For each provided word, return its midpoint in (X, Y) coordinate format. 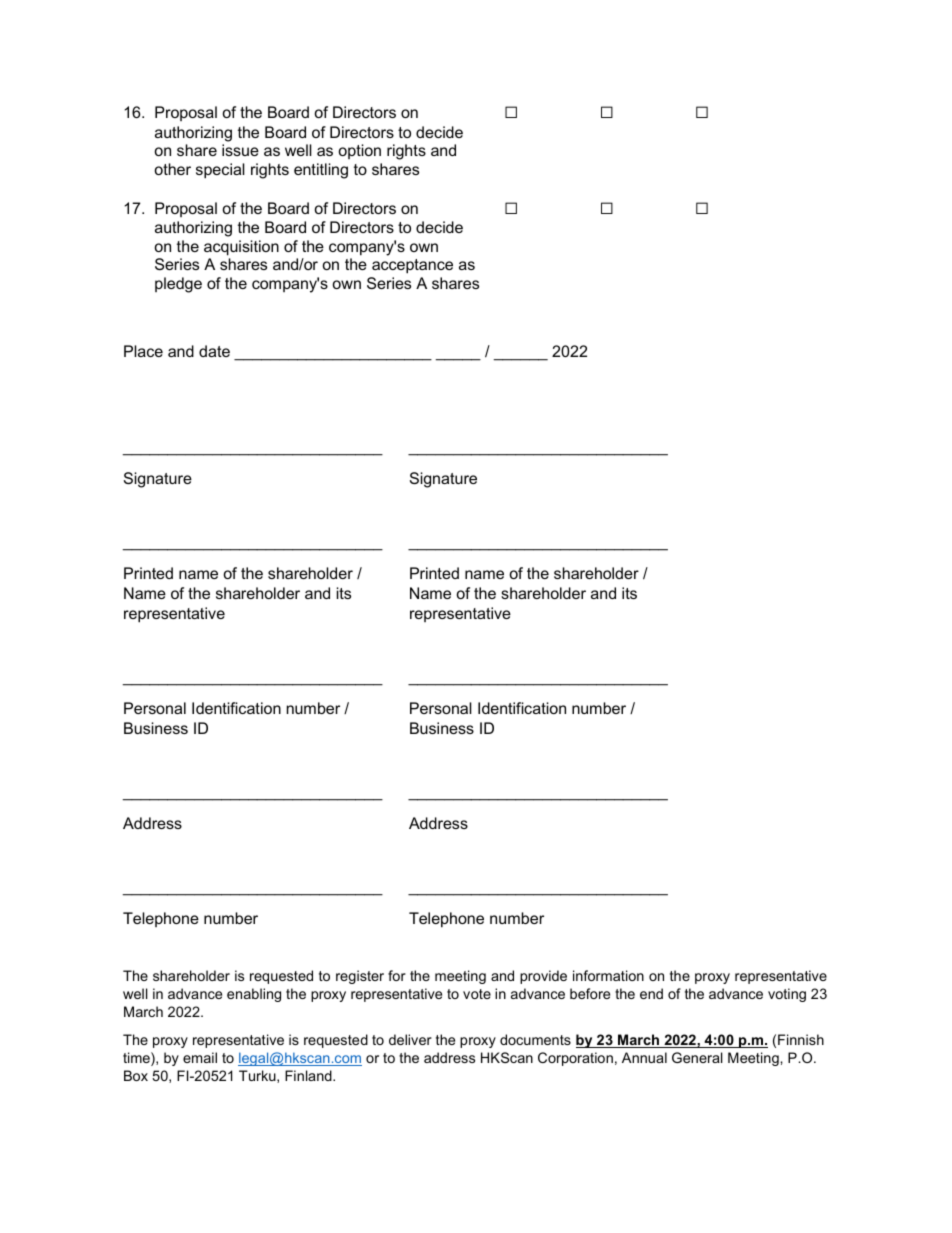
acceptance (412, 266)
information (608, 975)
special (220, 171)
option (359, 151)
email (200, 1057)
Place (143, 351)
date (214, 351)
